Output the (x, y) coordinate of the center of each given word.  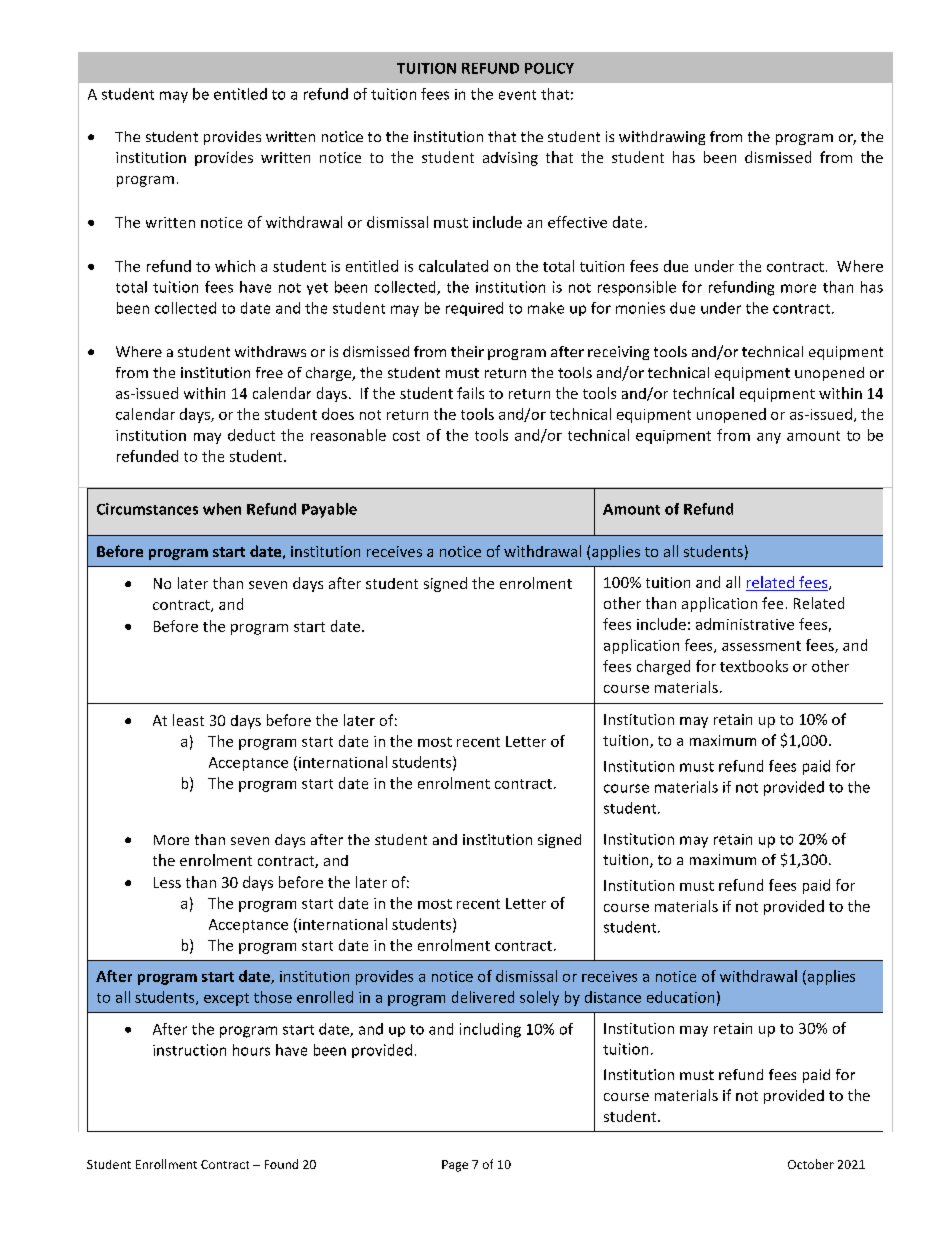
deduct (251, 435)
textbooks (754, 666)
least (188, 720)
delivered (483, 997)
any (769, 438)
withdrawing (662, 138)
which (235, 266)
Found (281, 1164)
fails (470, 393)
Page (455, 1166)
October (811, 1164)
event (517, 95)
